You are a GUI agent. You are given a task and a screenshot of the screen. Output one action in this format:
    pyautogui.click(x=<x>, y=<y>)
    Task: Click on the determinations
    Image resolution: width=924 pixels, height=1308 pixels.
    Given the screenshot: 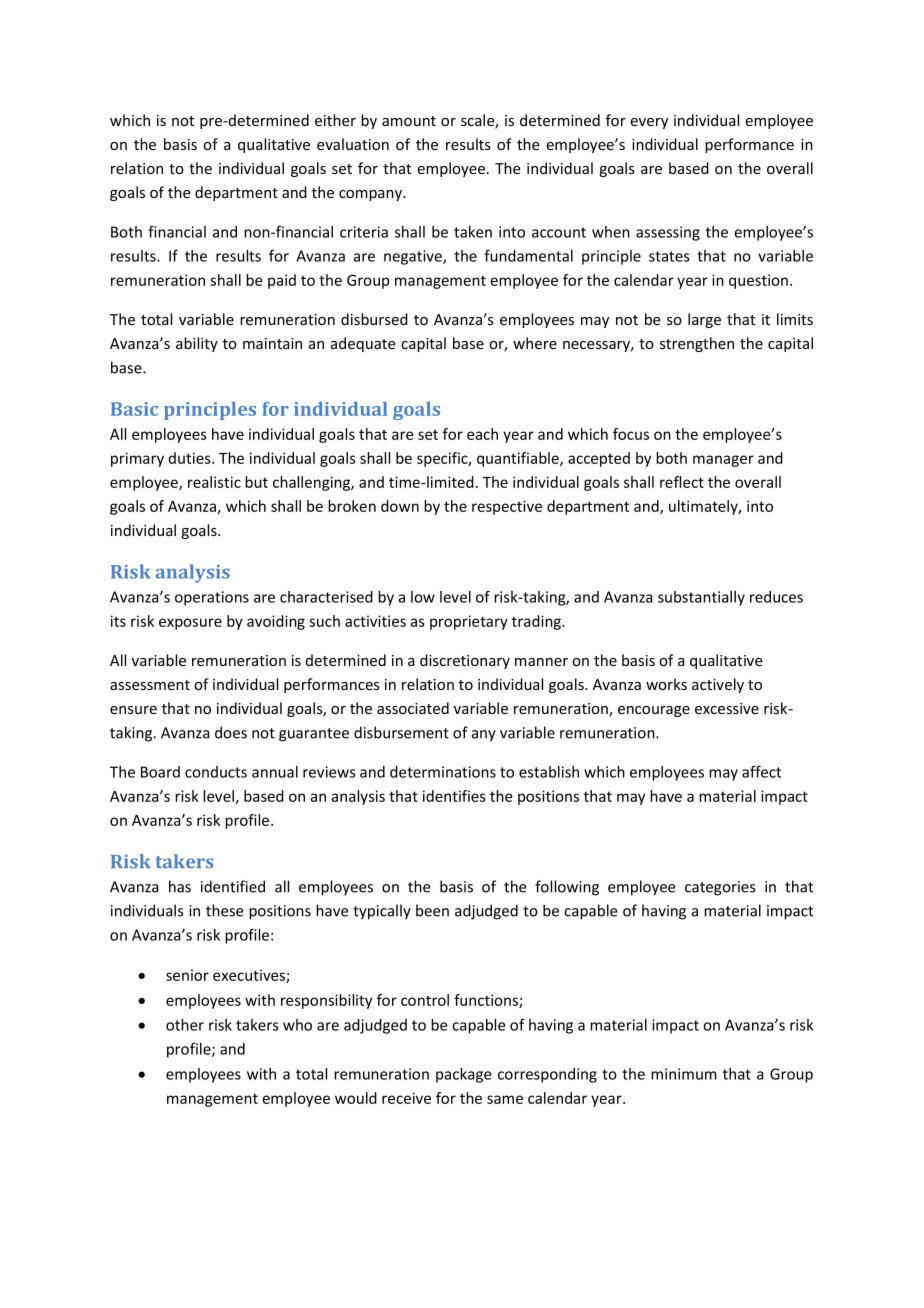 What is the action you would take?
    pyautogui.click(x=443, y=772)
